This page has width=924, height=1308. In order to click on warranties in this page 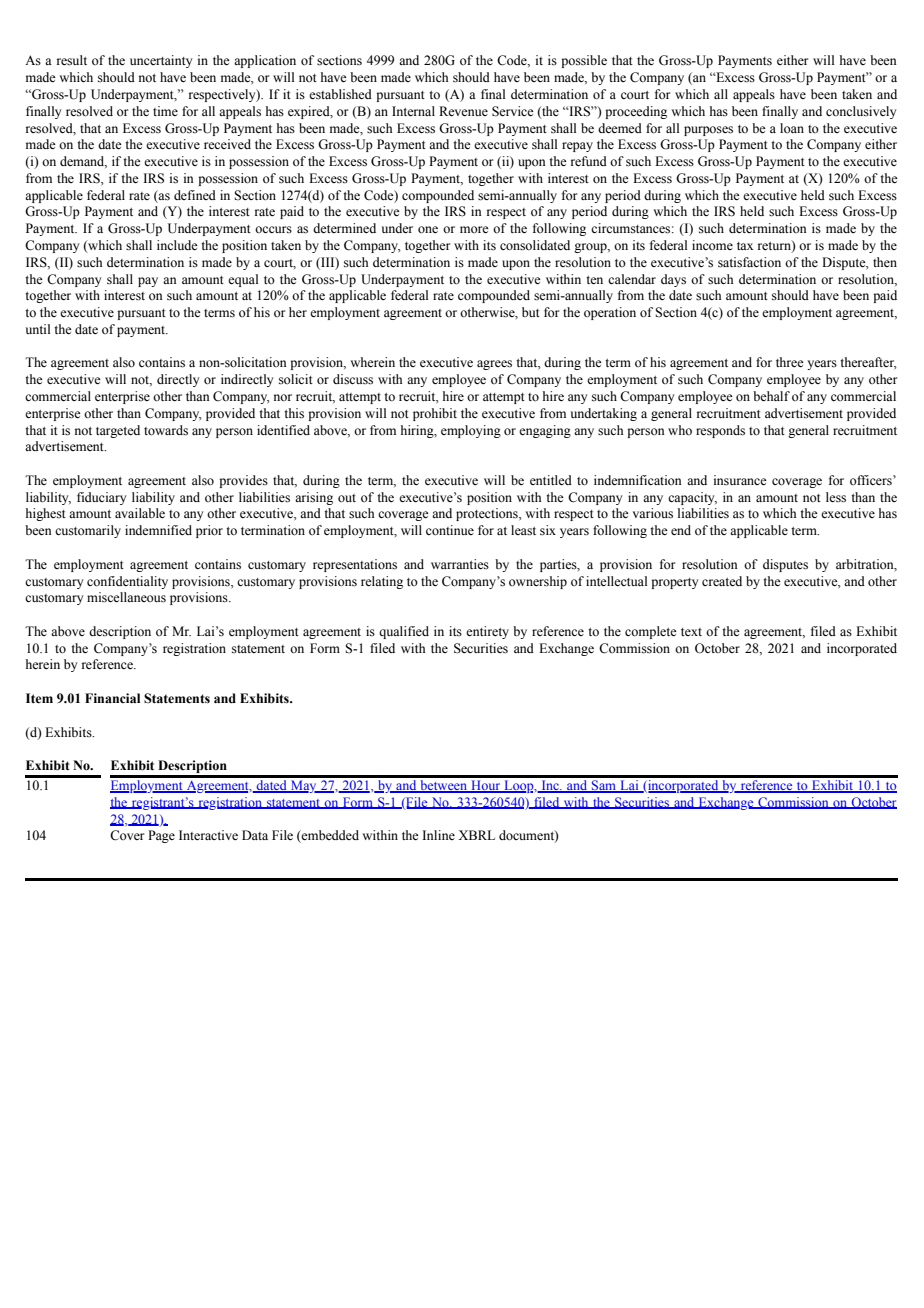, I will do `click(460, 564)`.
